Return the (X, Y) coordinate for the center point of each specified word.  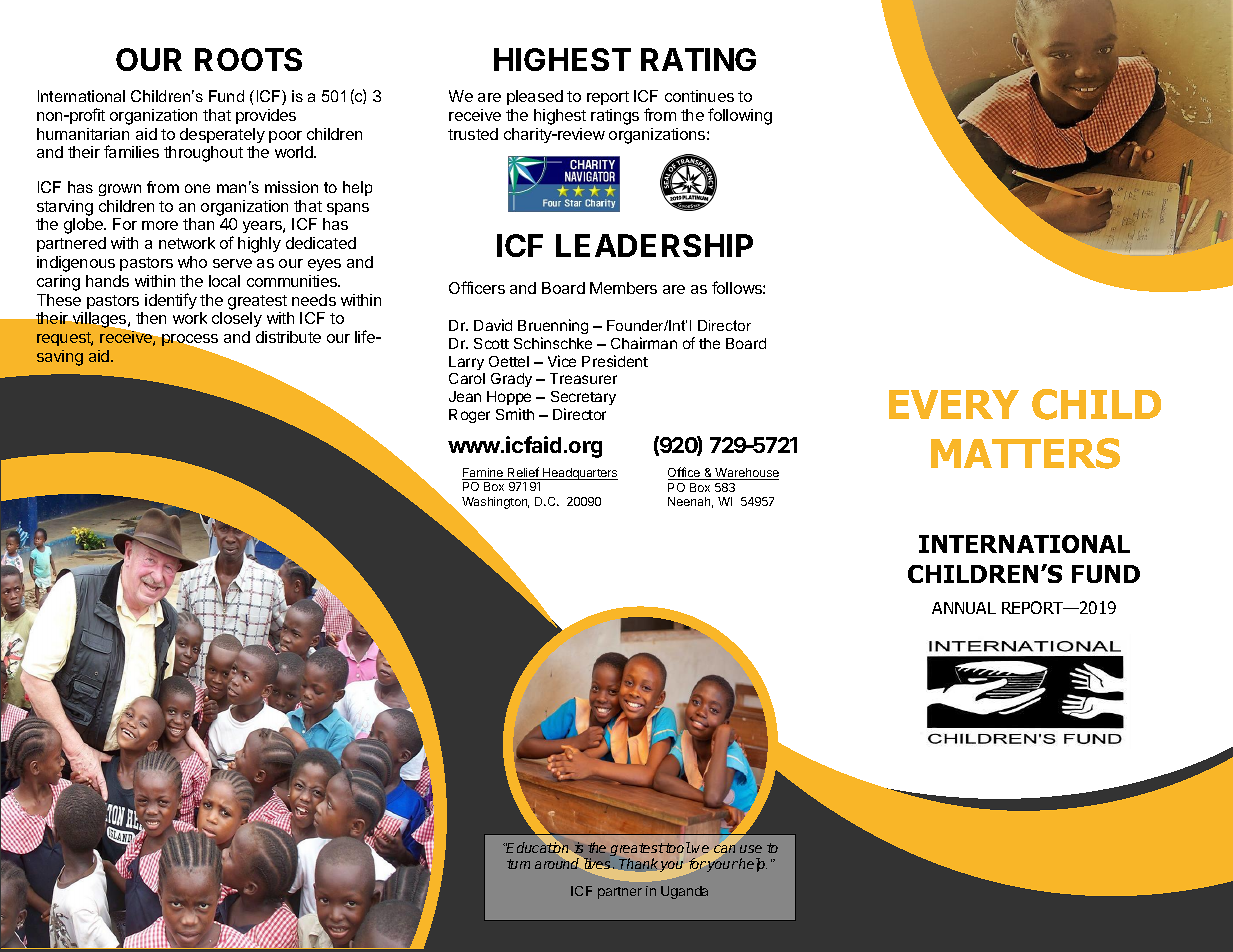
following (740, 116)
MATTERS (1025, 453)
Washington (495, 503)
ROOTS (248, 59)
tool (677, 847)
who (192, 262)
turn (518, 864)
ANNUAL (964, 608)
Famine (484, 474)
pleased (535, 97)
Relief (523, 473)
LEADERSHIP (654, 245)
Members (623, 288)
